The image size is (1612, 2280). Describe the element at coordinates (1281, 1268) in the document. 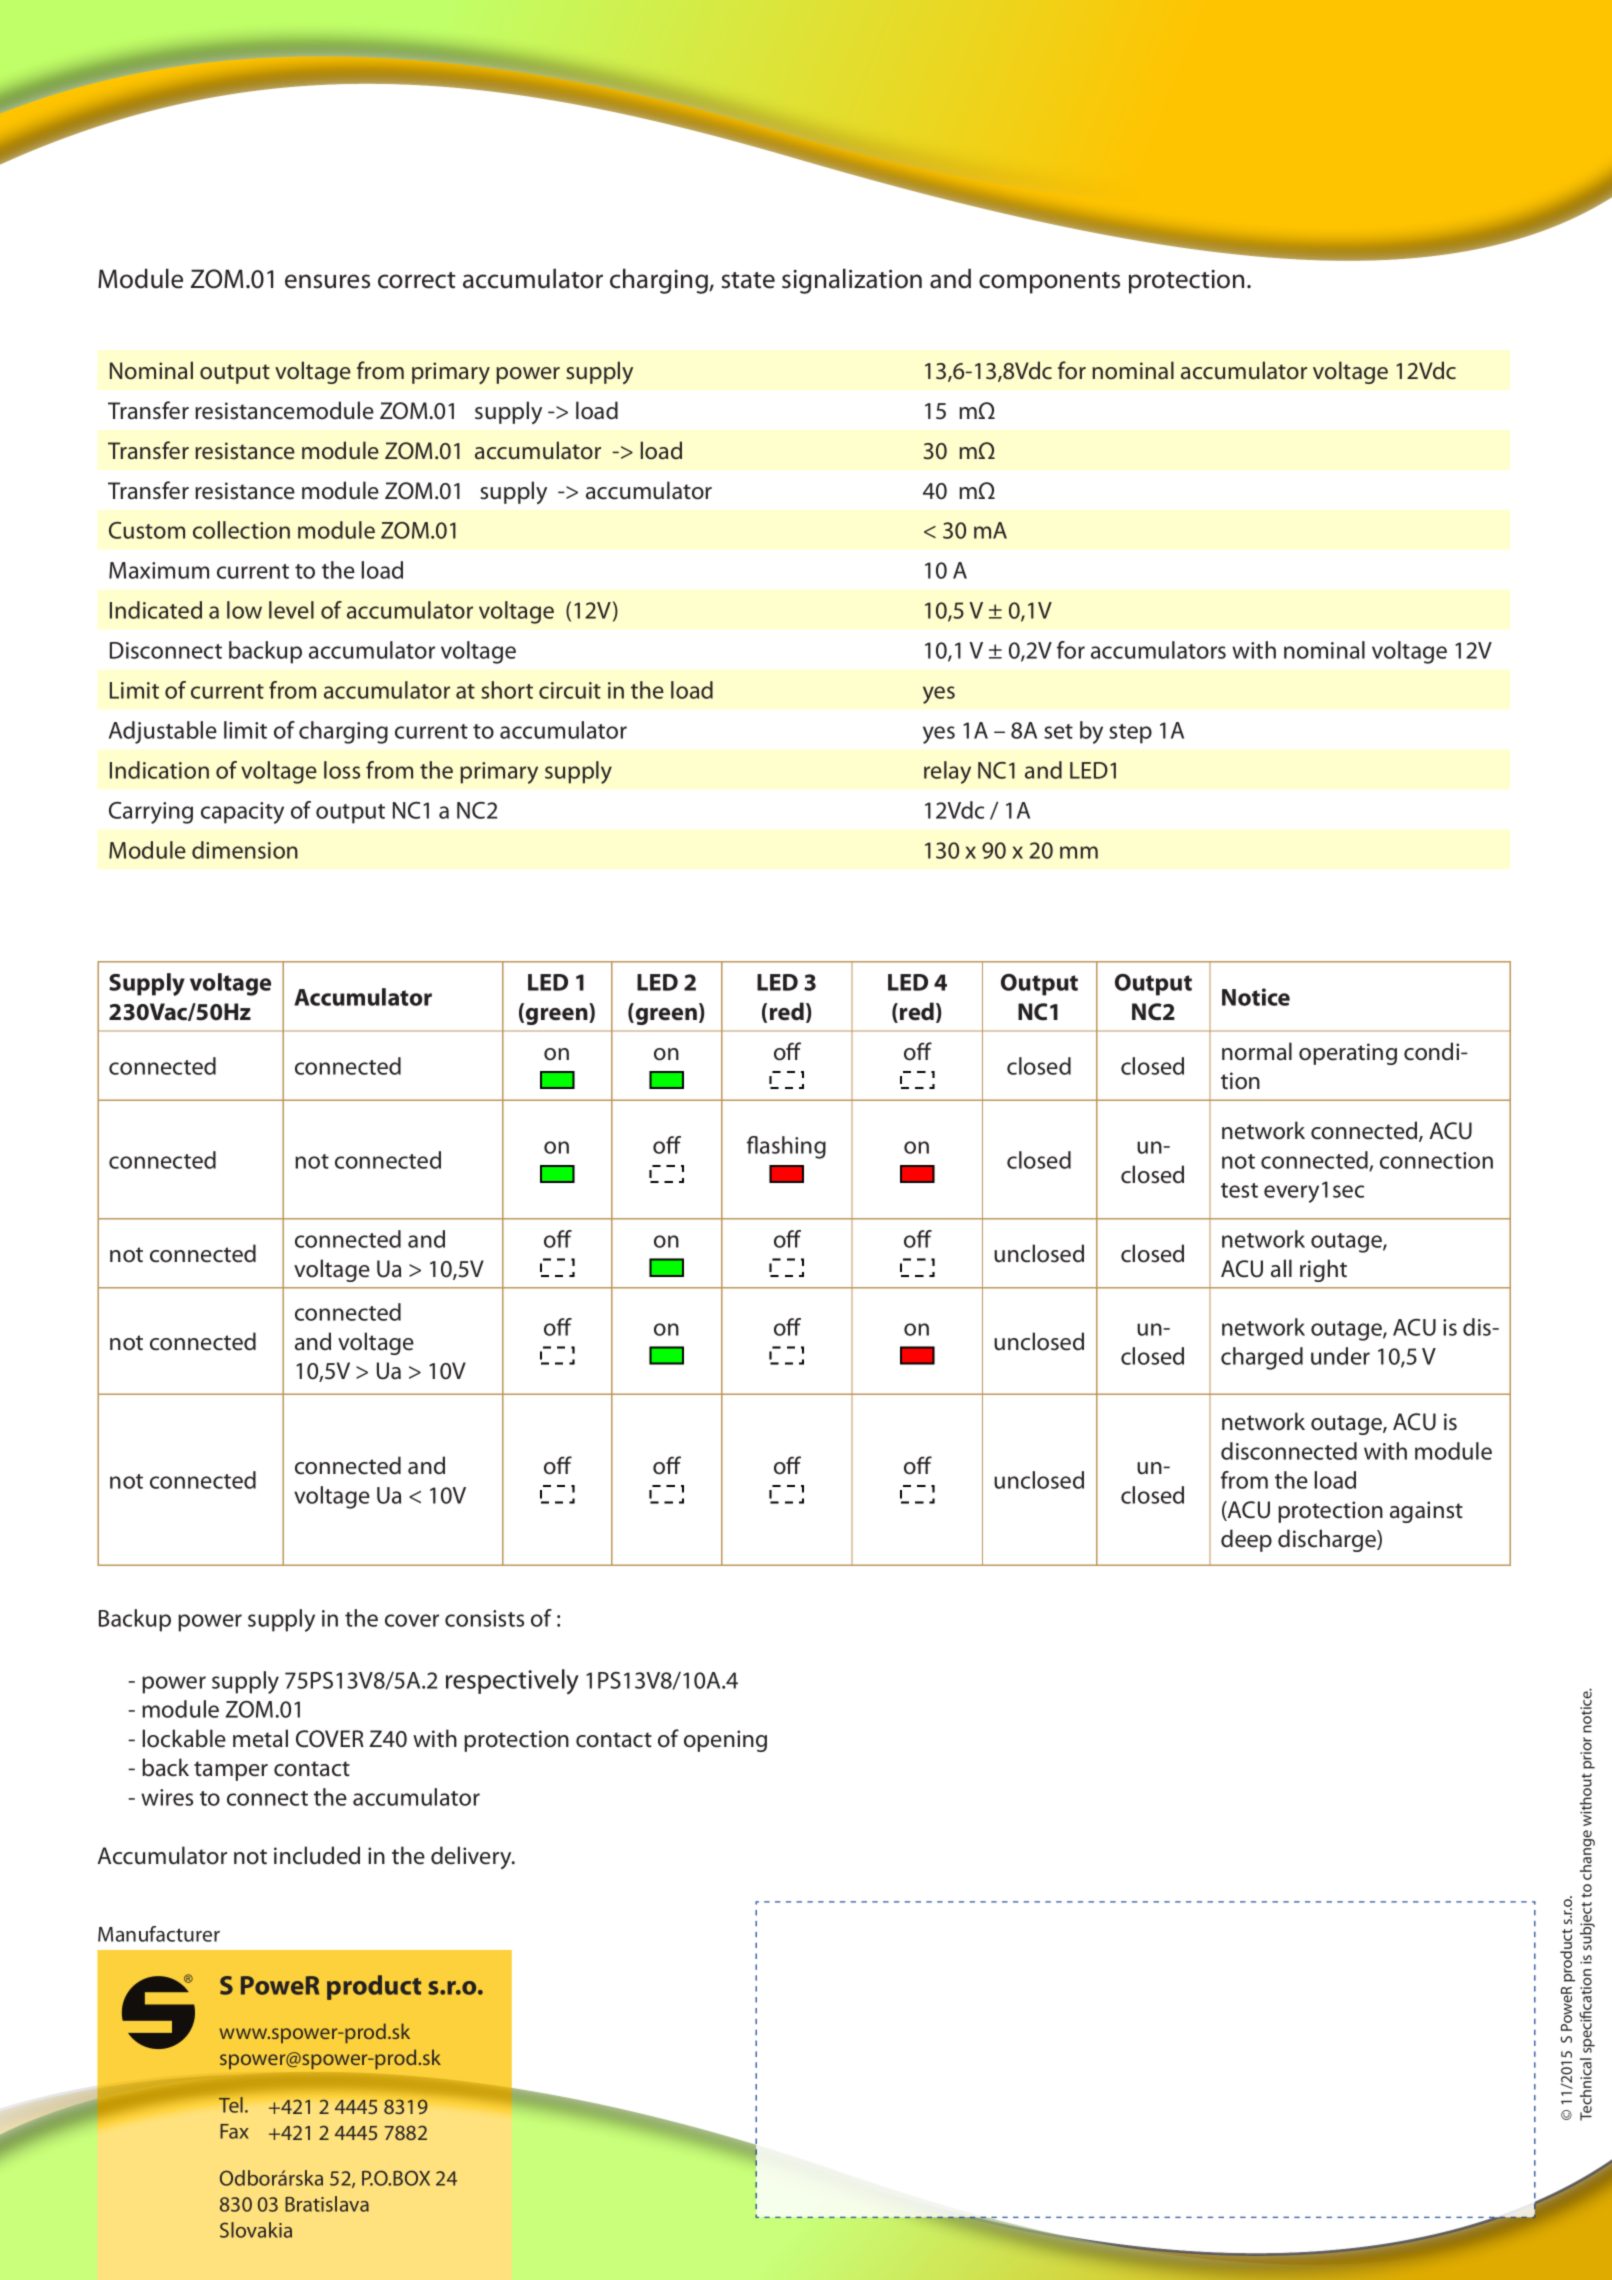

I see `all` at that location.
